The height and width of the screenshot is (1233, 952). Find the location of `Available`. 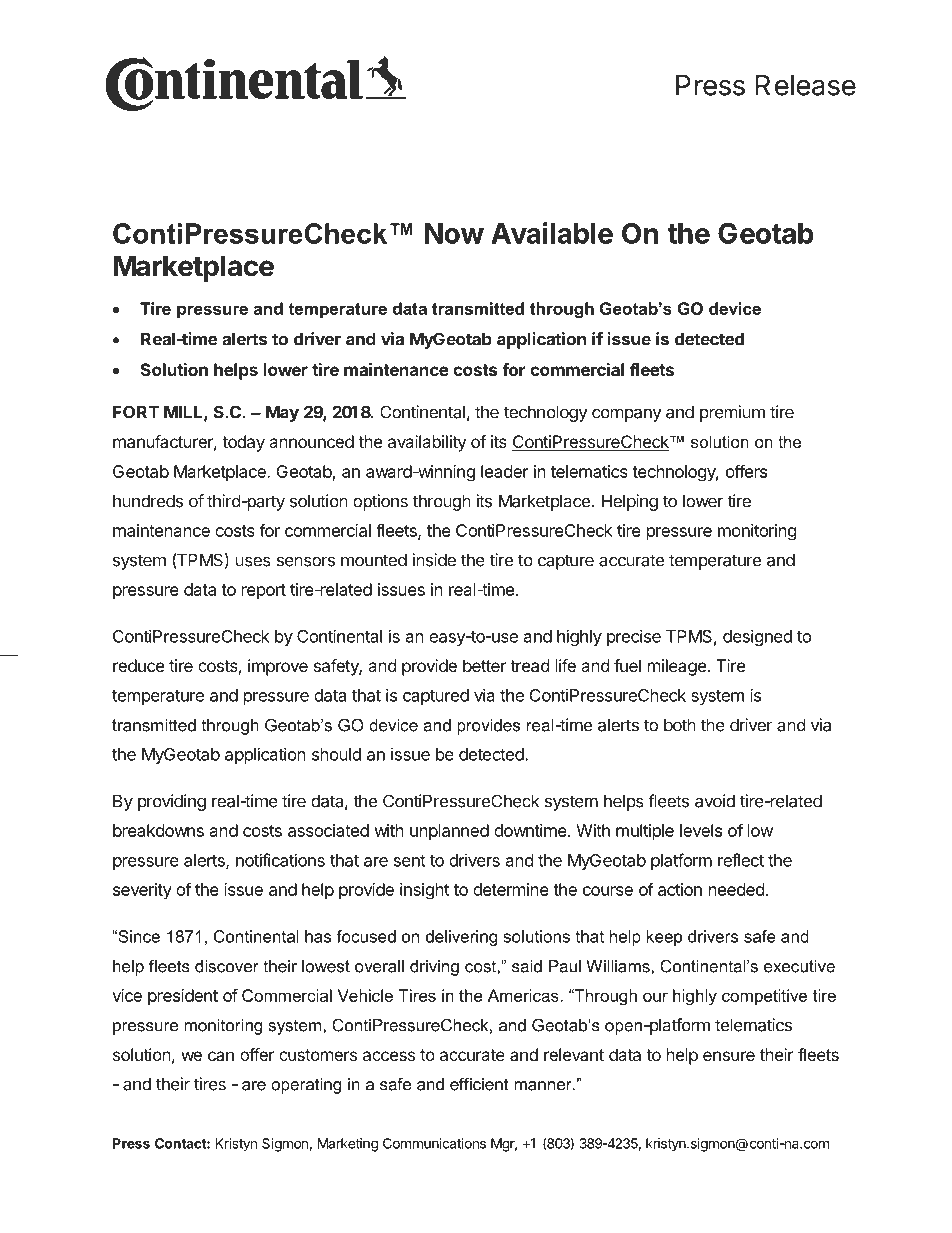

Available is located at coordinates (552, 233).
